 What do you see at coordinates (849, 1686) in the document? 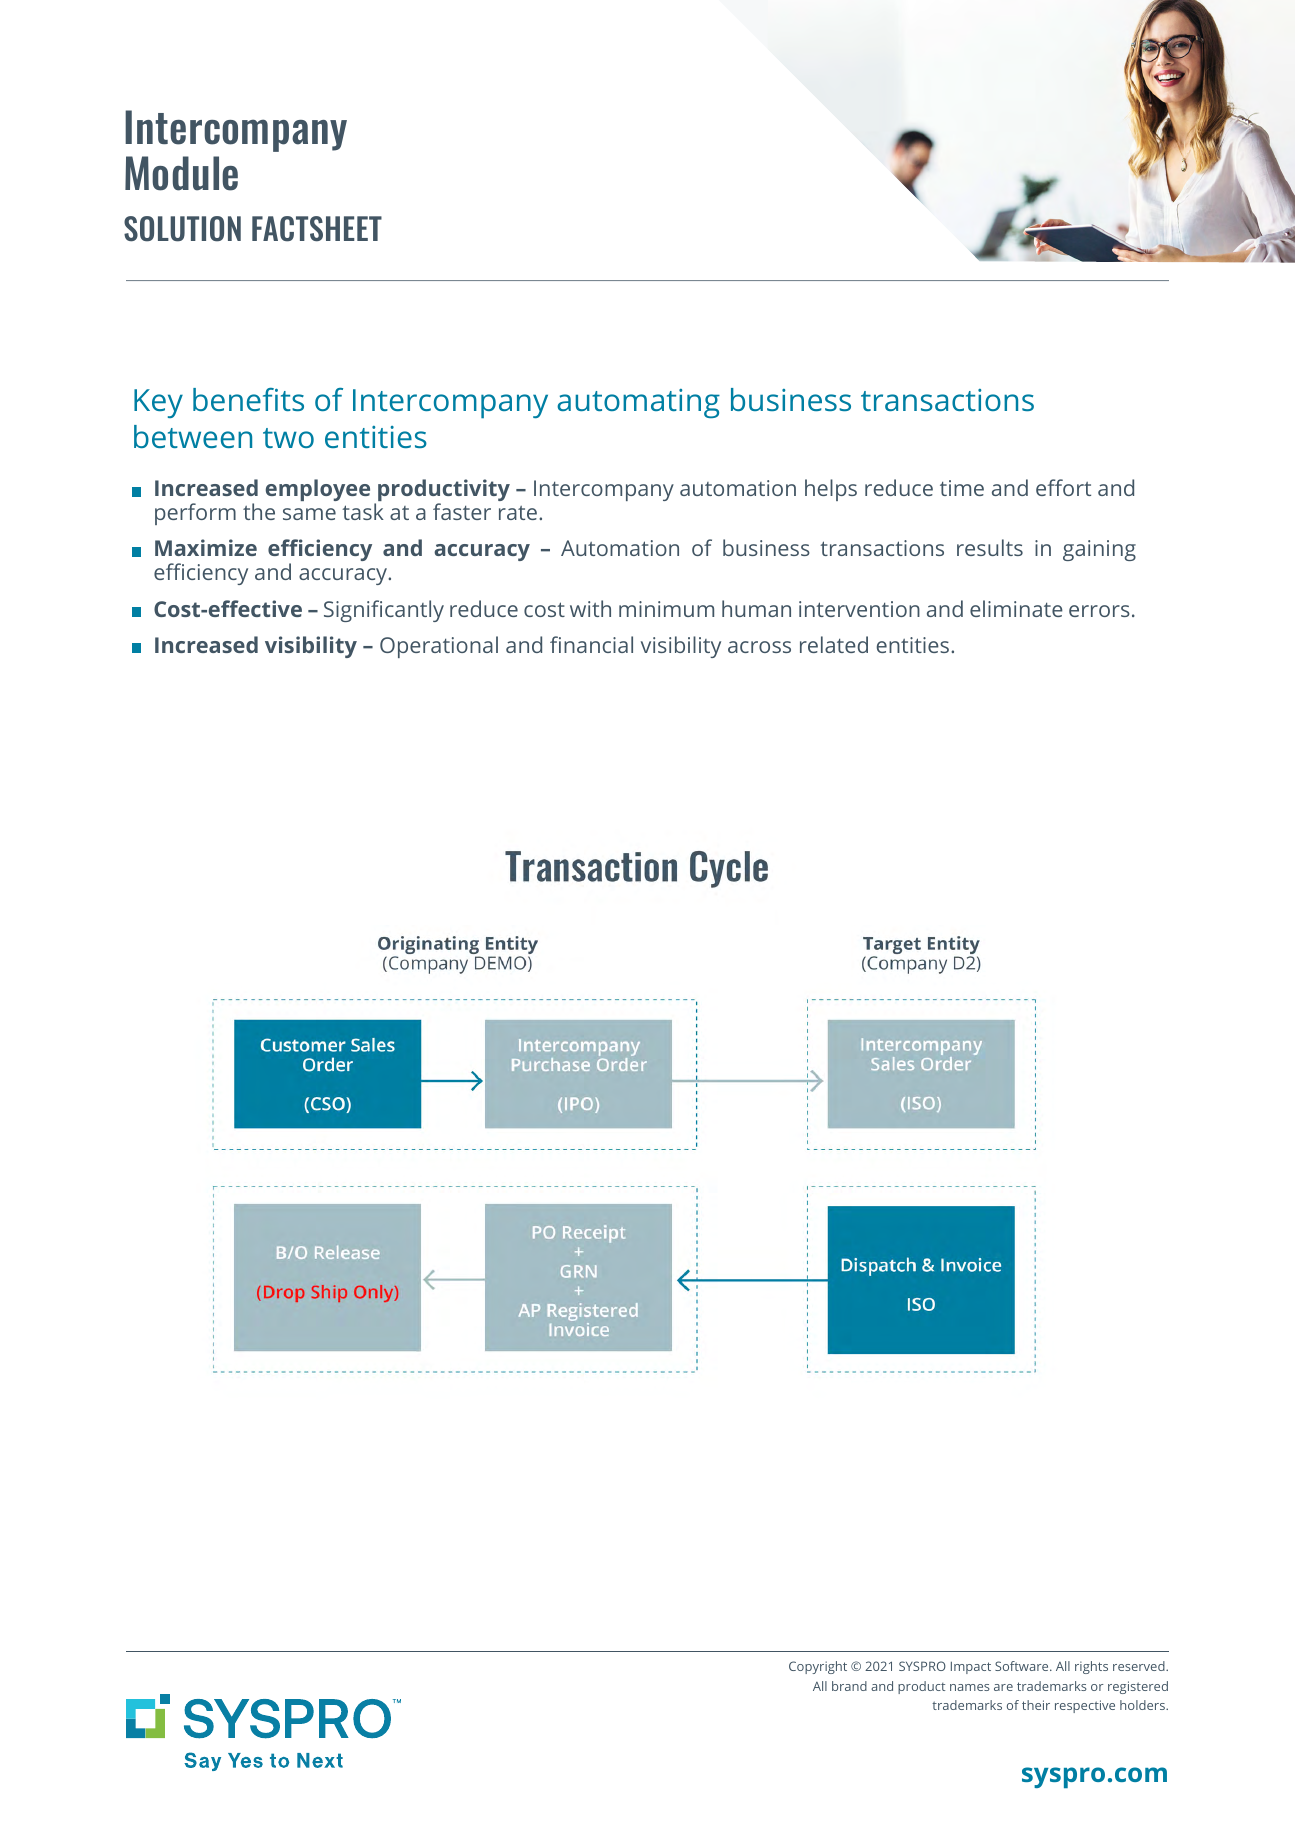
I see `brand` at bounding box center [849, 1686].
